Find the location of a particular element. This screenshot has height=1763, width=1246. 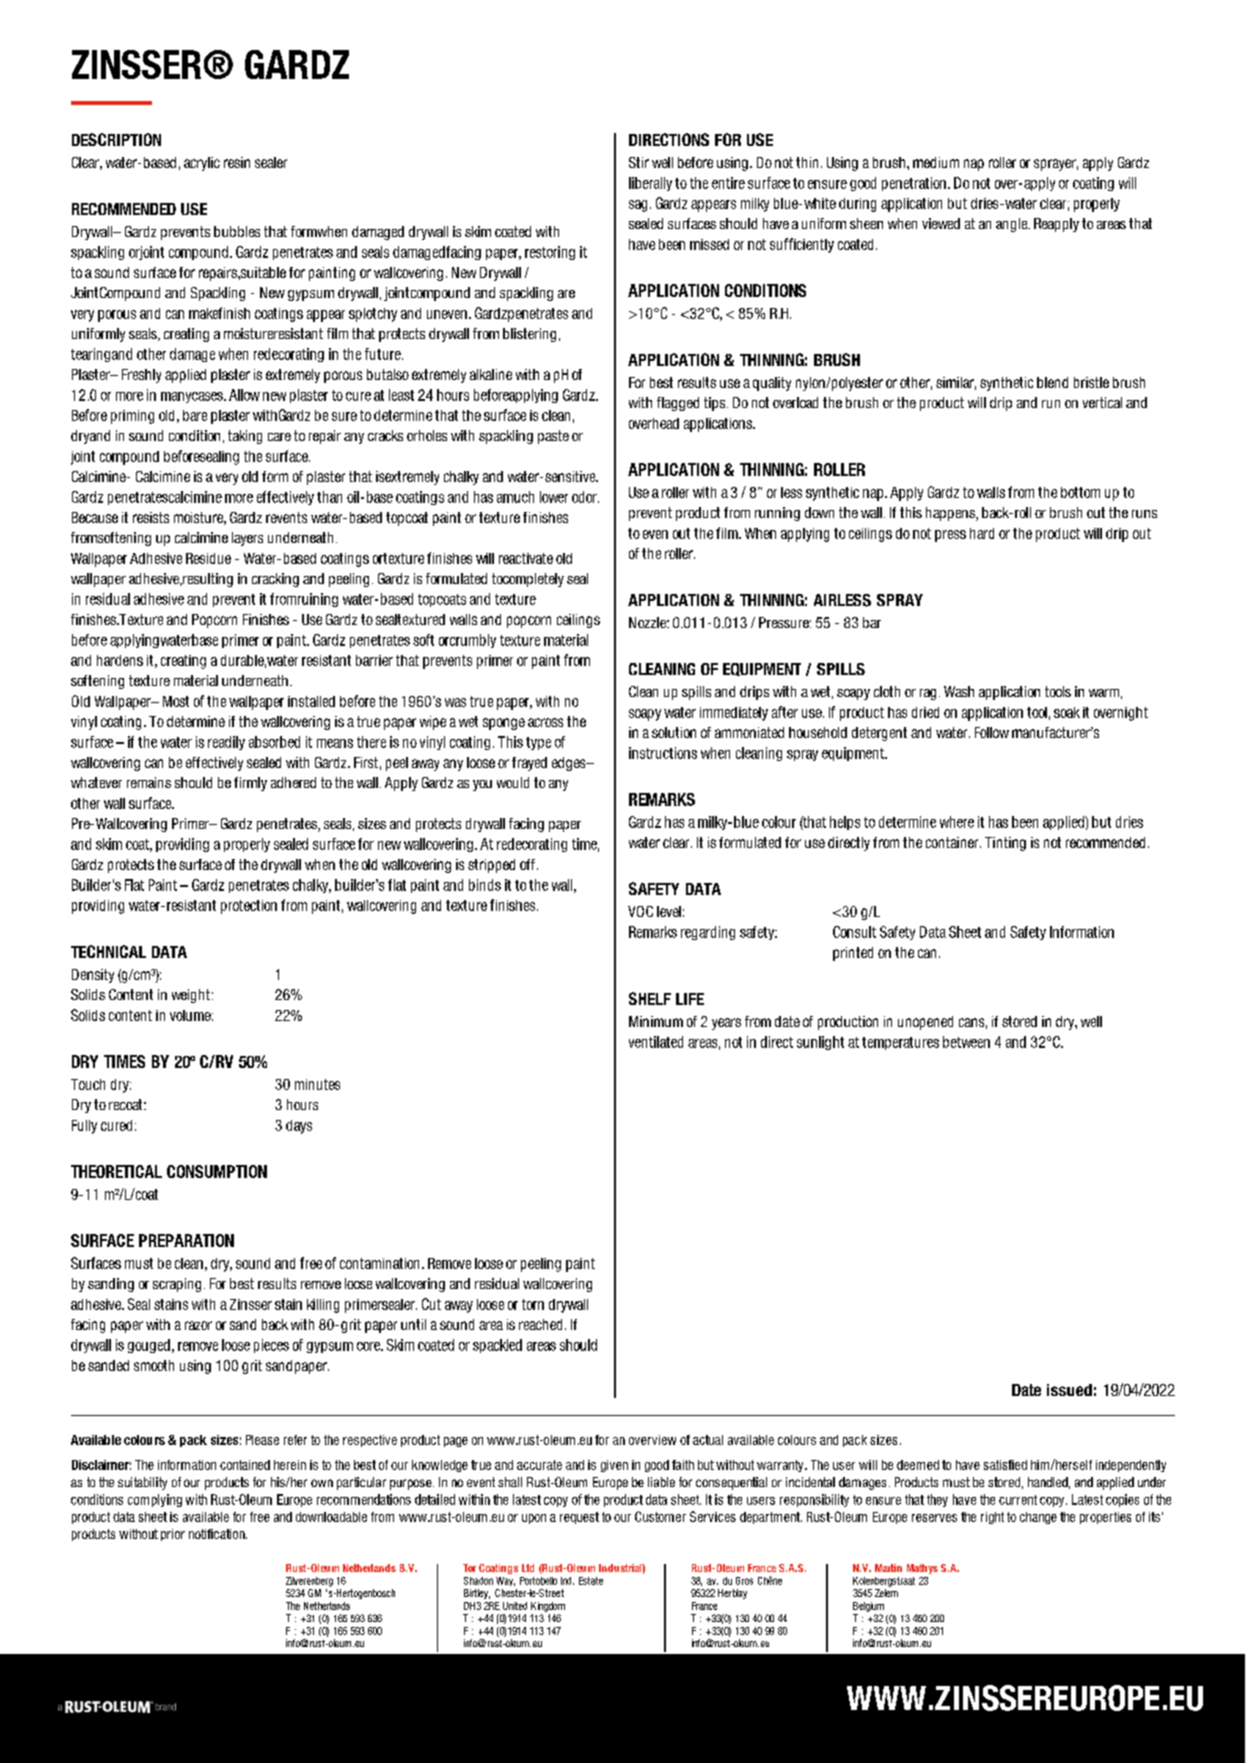

Wash is located at coordinates (959, 691).
